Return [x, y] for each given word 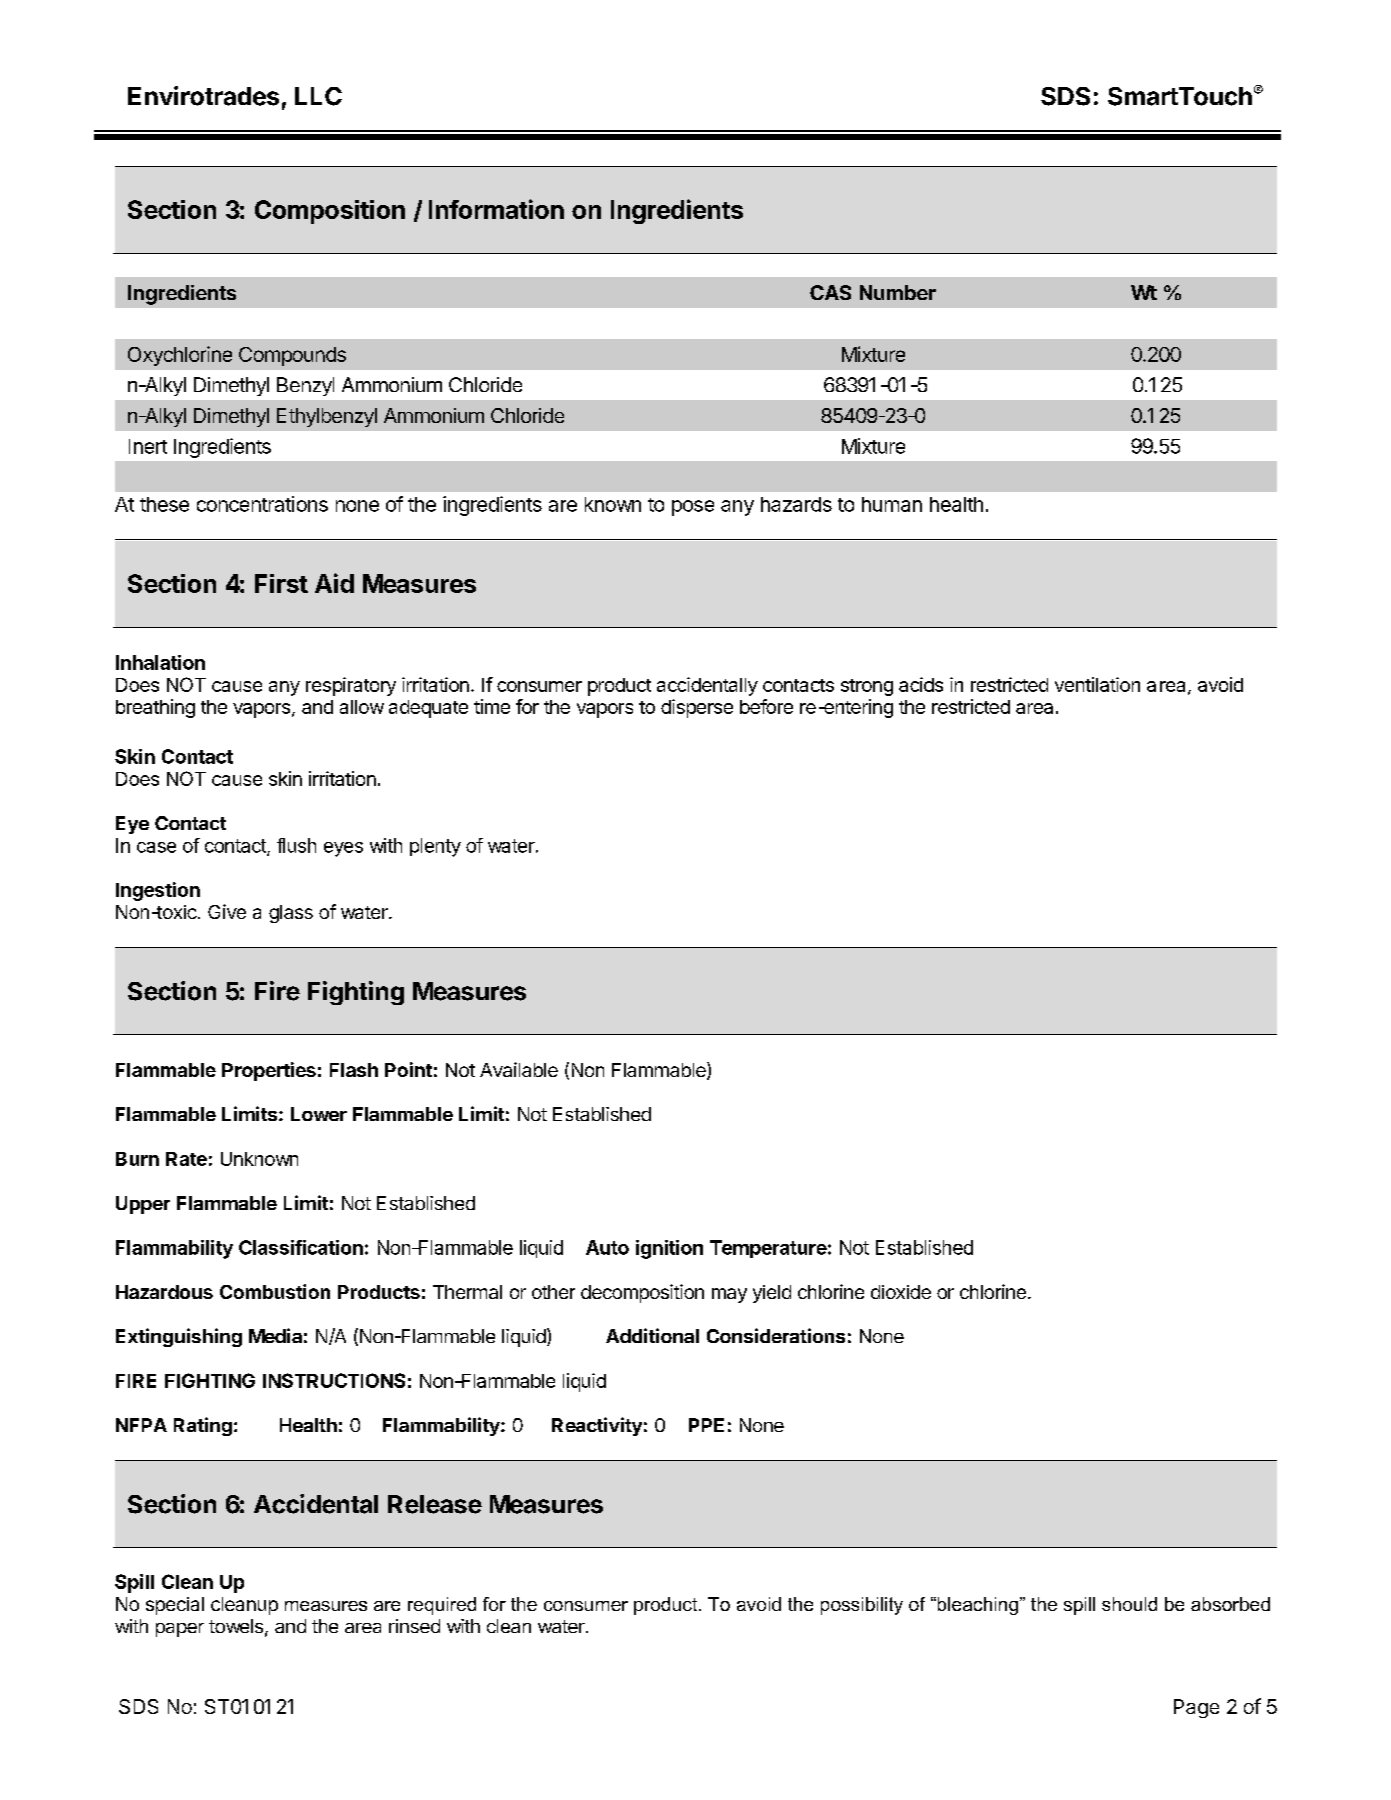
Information [496, 209]
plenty [435, 847]
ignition [669, 1249]
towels [236, 1626]
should [1129, 1604]
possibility [862, 1606]
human [892, 504]
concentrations [262, 504]
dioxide [901, 1292]
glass [291, 914]
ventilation [1097, 684]
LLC [318, 96]
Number [898, 292]
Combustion [275, 1291]
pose [693, 508]
